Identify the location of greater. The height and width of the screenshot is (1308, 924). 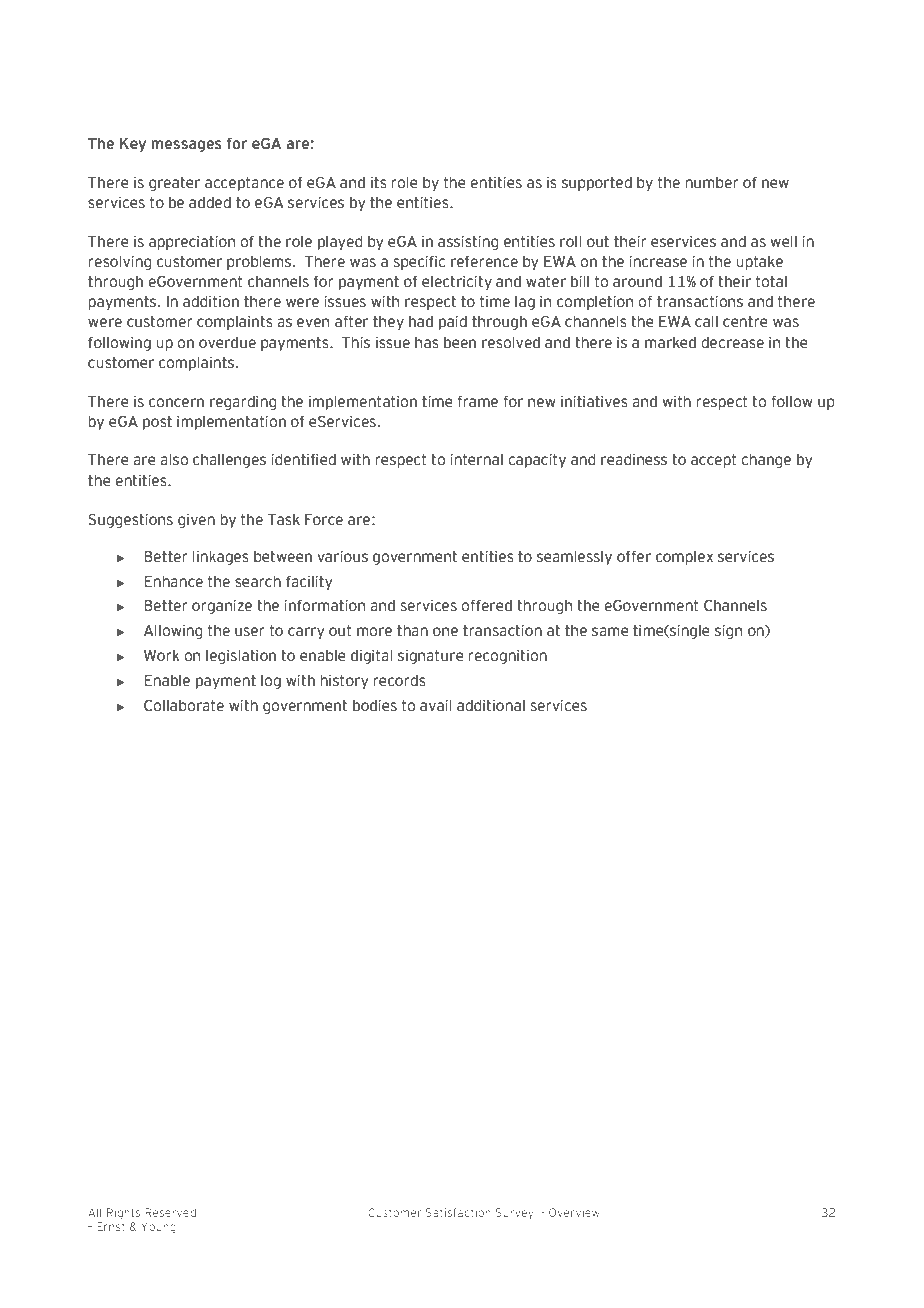
(174, 183).
